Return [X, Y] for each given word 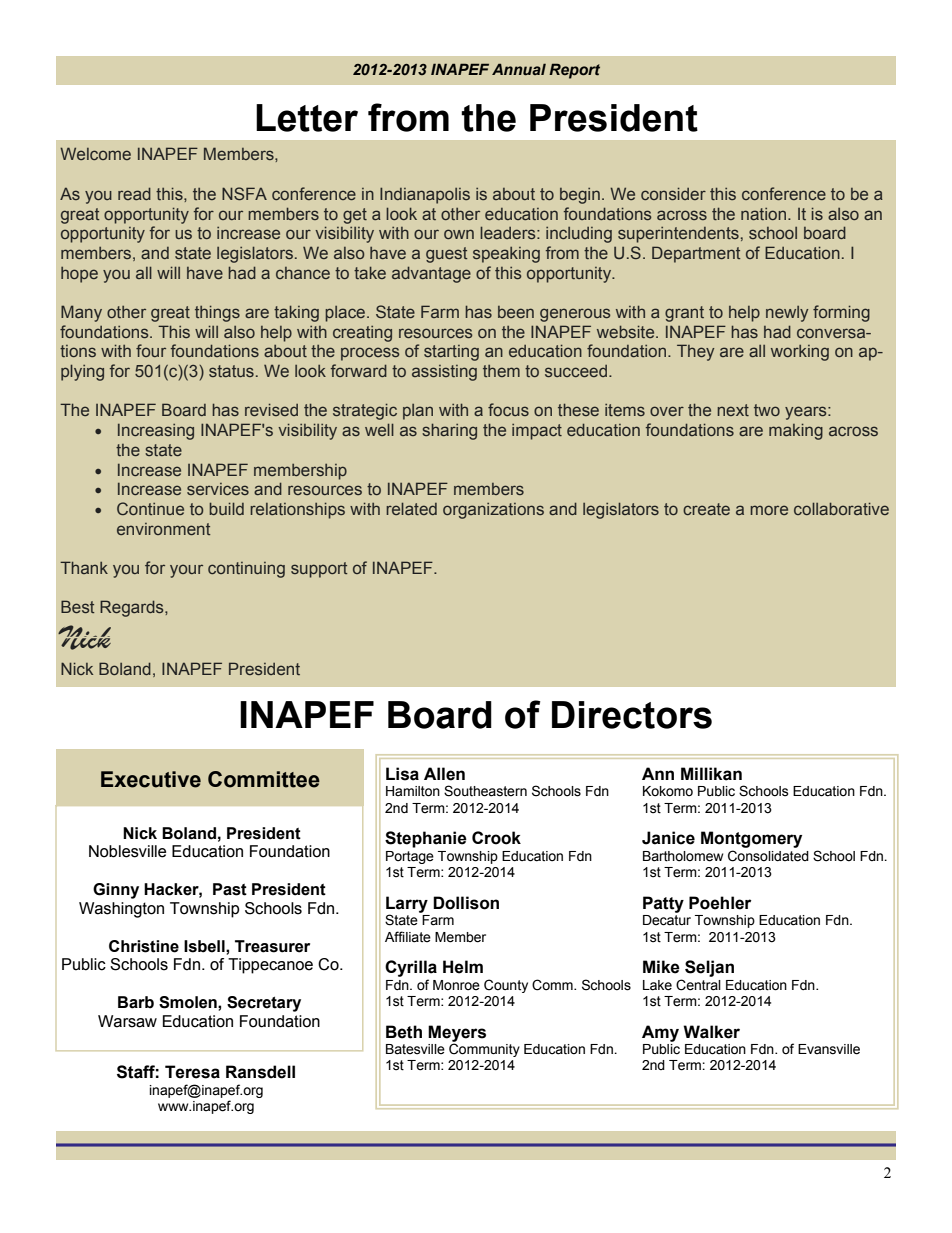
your [186, 571]
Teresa [192, 1072]
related [411, 508]
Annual [519, 69]
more [769, 510]
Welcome [95, 153]
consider [673, 193]
